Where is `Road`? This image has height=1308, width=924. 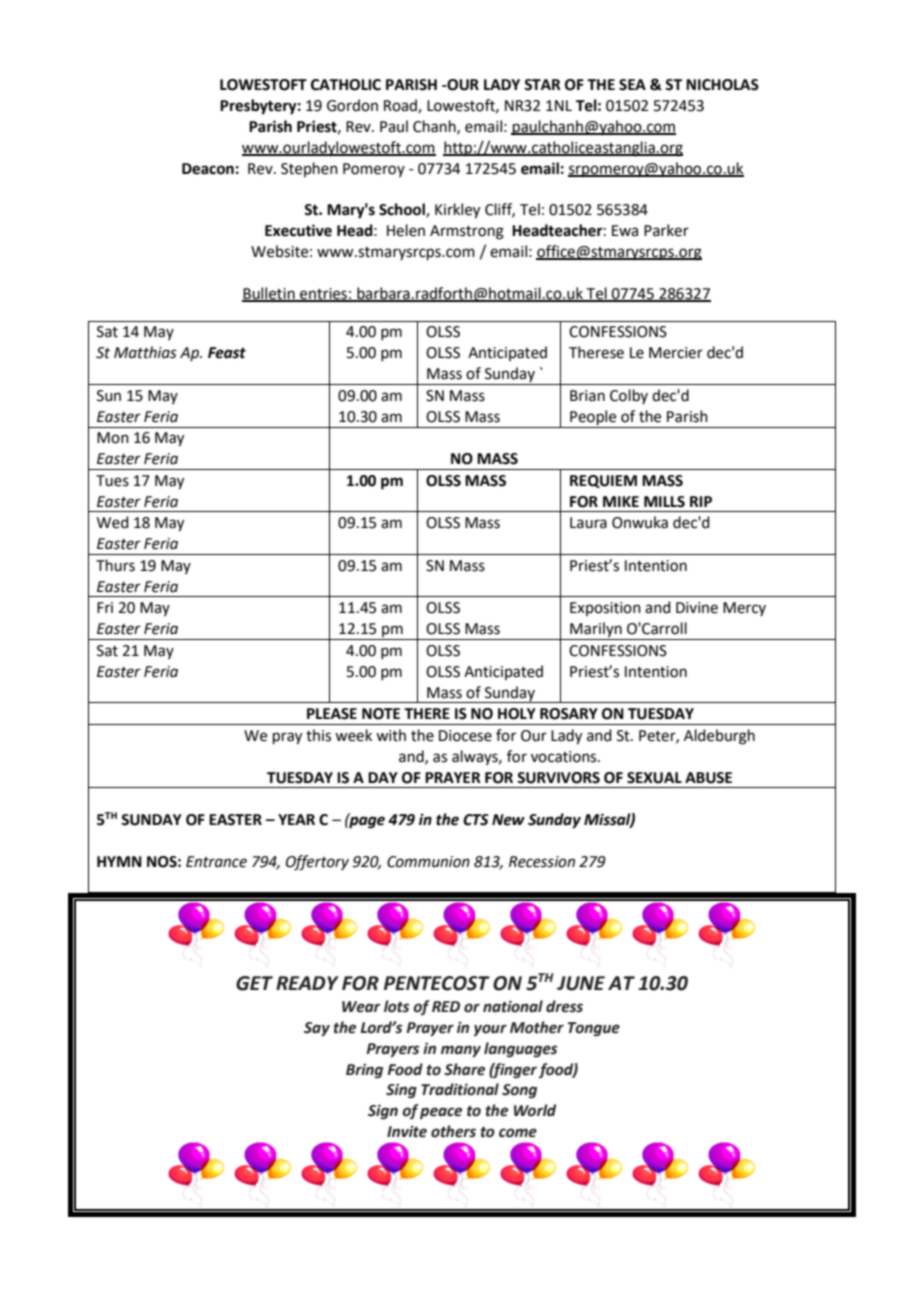
Road is located at coordinates (401, 106).
